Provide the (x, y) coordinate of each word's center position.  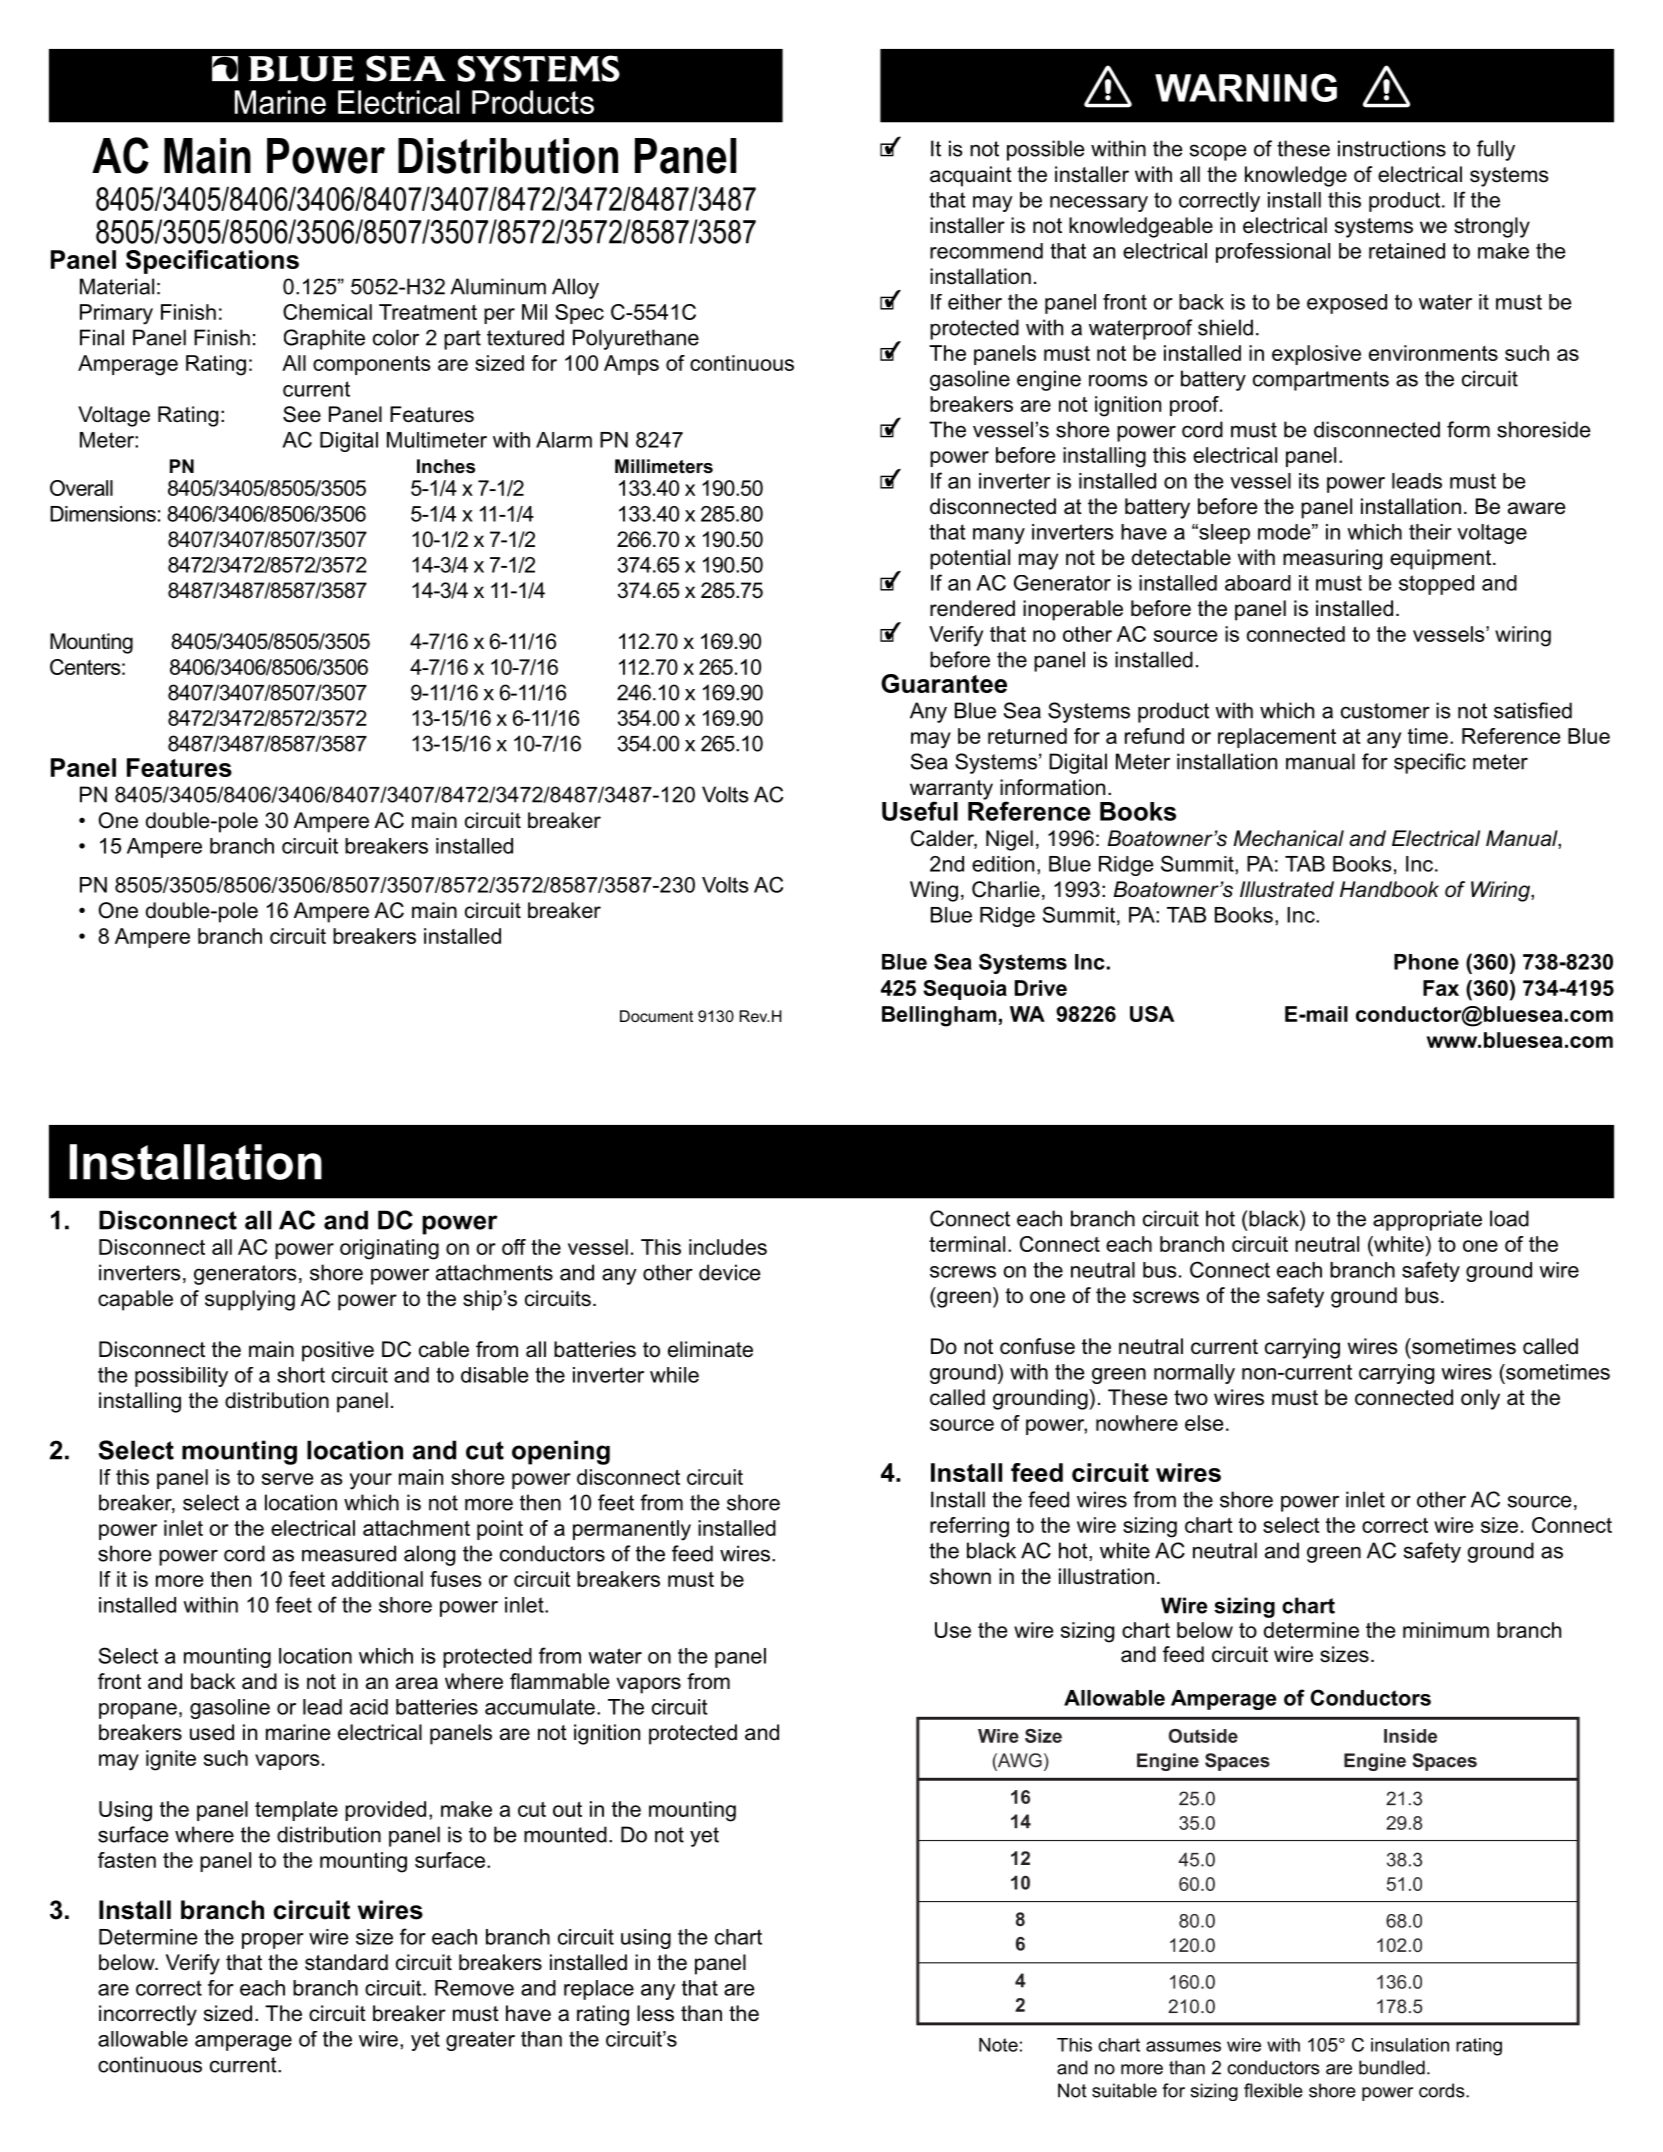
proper (273, 1941)
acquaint (971, 176)
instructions (1392, 148)
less (655, 2013)
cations (254, 259)
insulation (1410, 2045)
